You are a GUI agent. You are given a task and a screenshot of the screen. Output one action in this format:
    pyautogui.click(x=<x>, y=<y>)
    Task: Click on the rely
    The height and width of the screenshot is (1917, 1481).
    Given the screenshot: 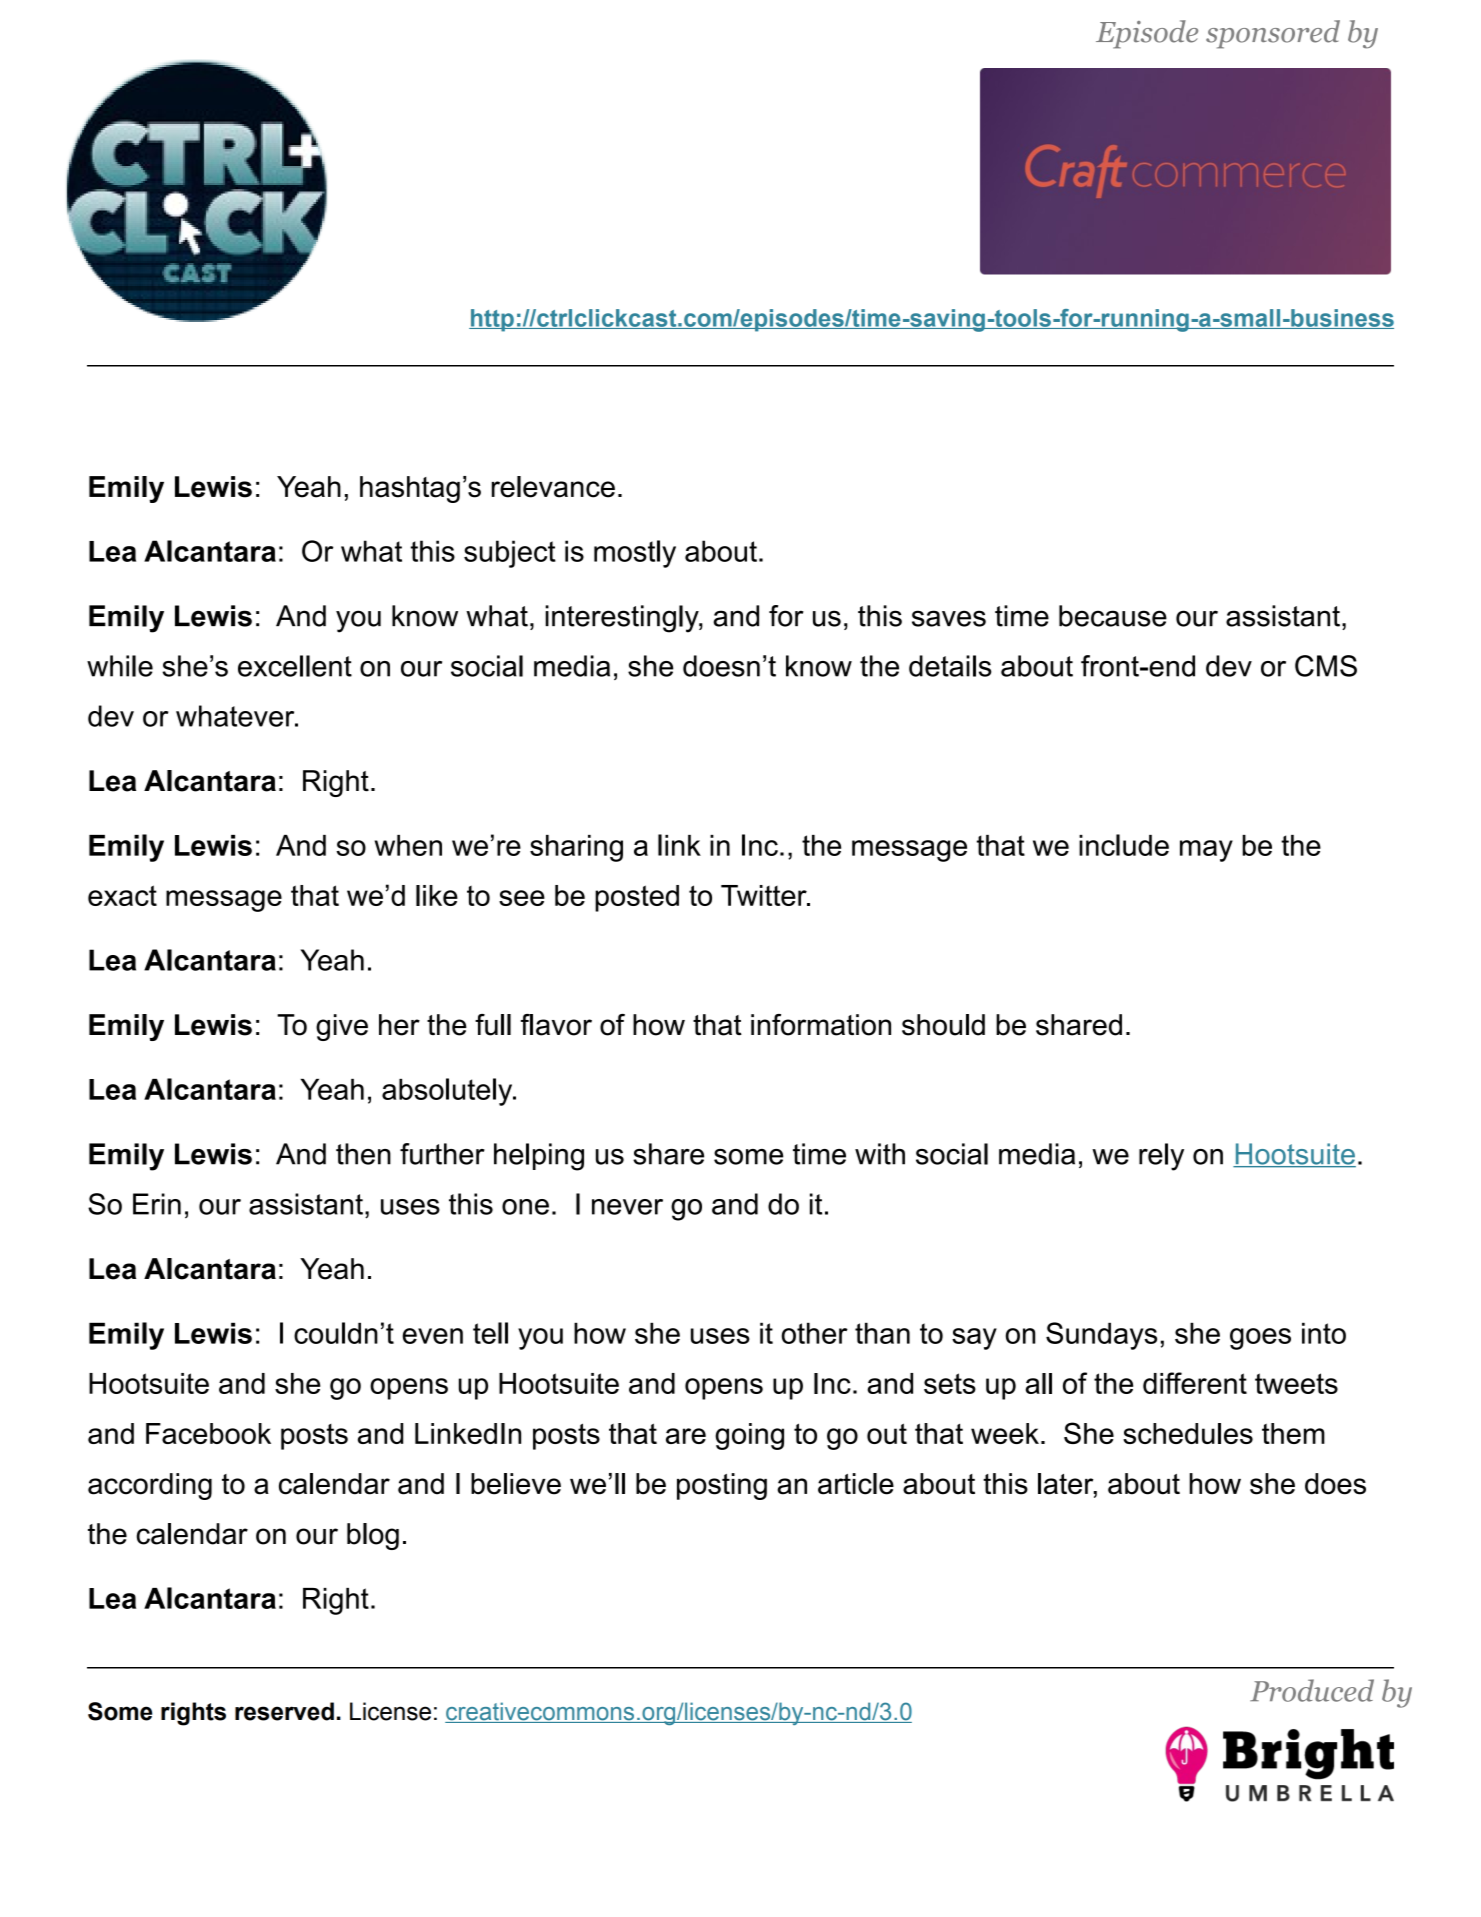 What is the action you would take?
    pyautogui.click(x=1161, y=1157)
